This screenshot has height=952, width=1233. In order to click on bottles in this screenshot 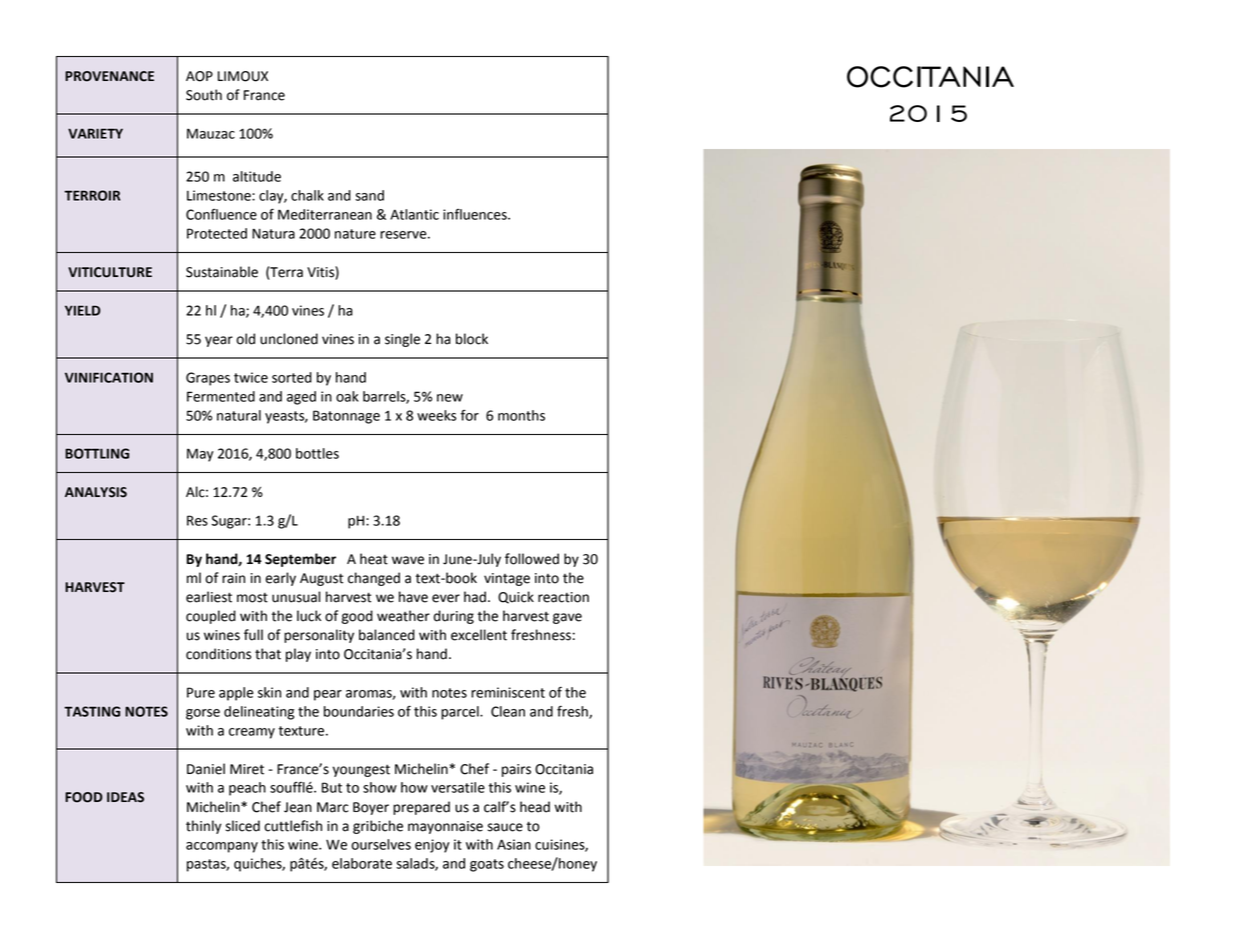, I will do `click(317, 453)`.
